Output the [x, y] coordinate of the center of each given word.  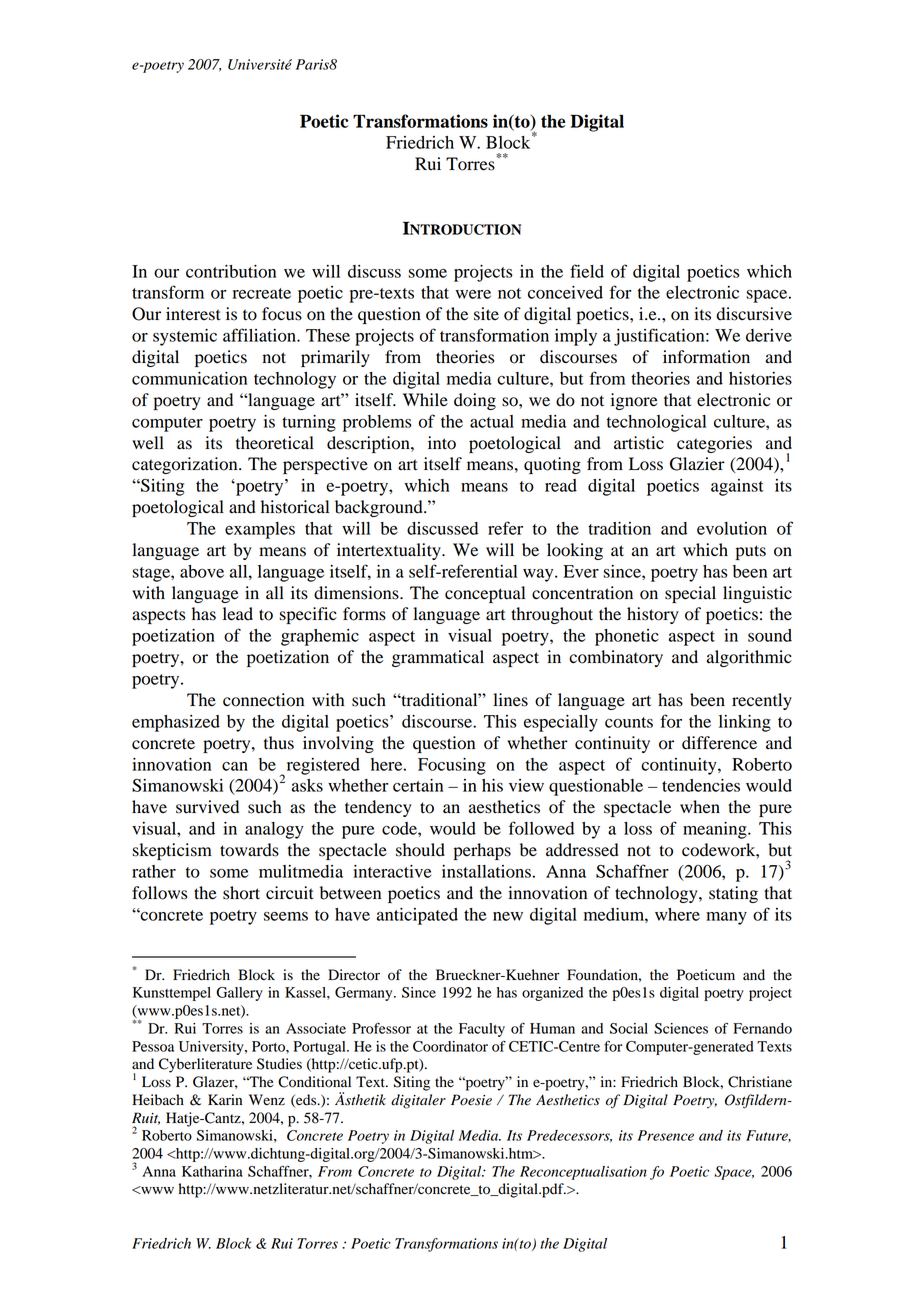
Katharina [212, 1171]
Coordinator [450, 1046]
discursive [754, 314]
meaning [716, 830]
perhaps [482, 851]
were [473, 294]
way [539, 575]
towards [249, 850]
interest [193, 314]
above [202, 571]
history [653, 615]
